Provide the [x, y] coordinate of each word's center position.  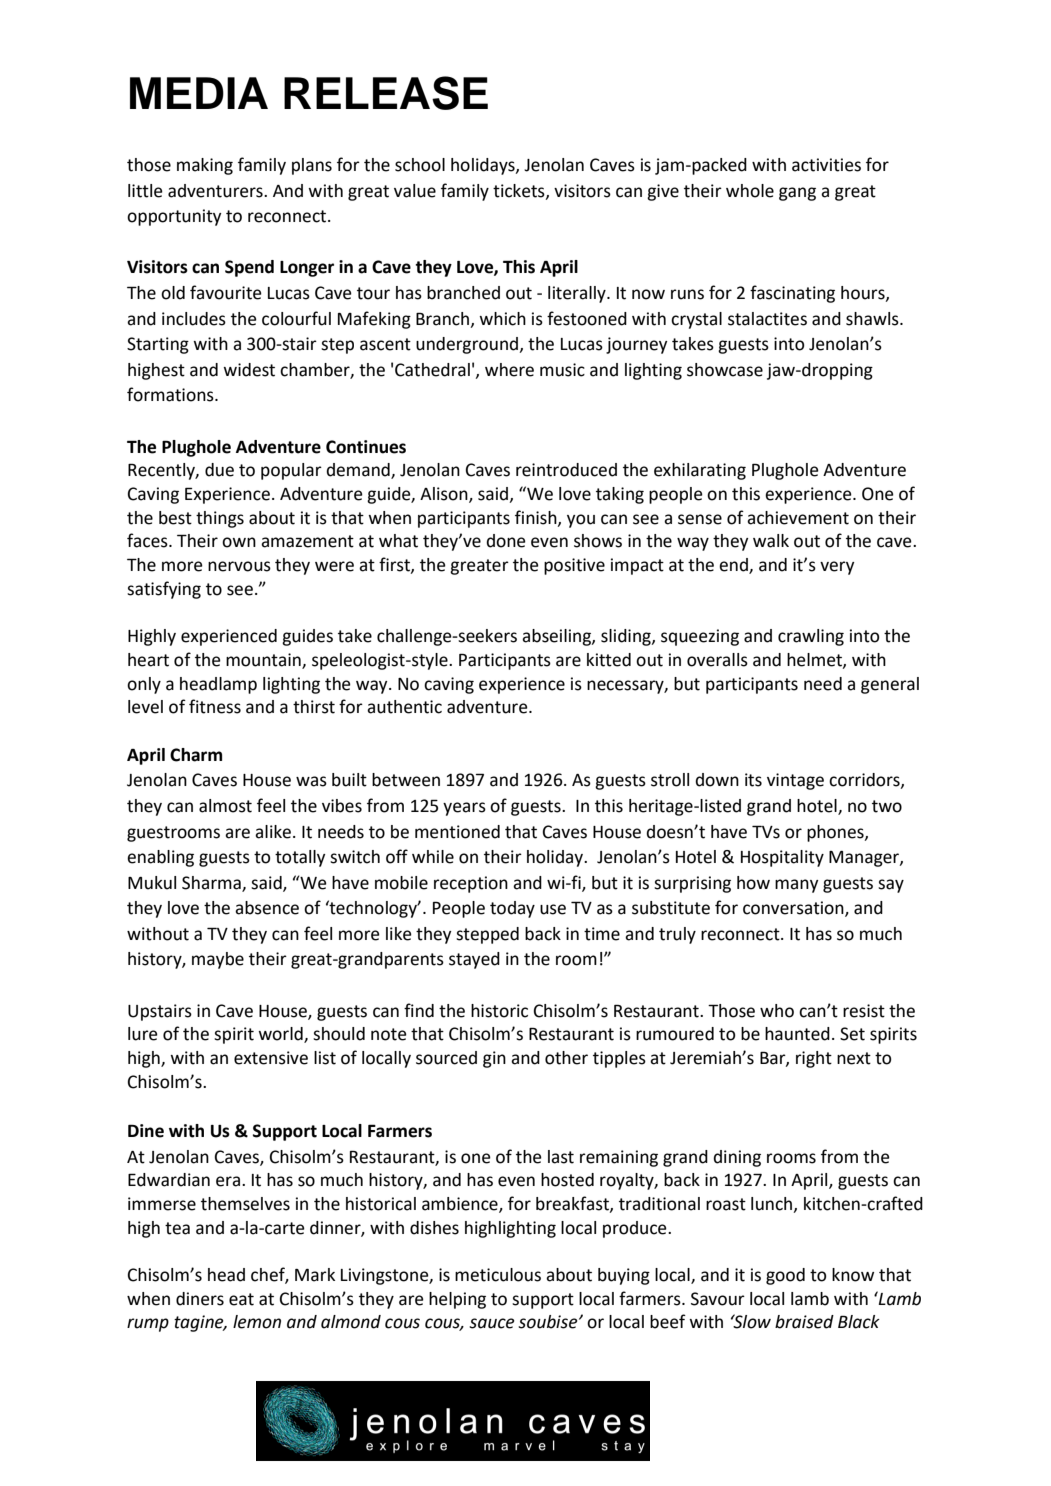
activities [826, 165]
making [205, 166]
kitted [609, 660]
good [785, 1276]
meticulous [498, 1275]
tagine [200, 1323]
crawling [811, 637]
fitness [215, 706]
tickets [520, 191]
